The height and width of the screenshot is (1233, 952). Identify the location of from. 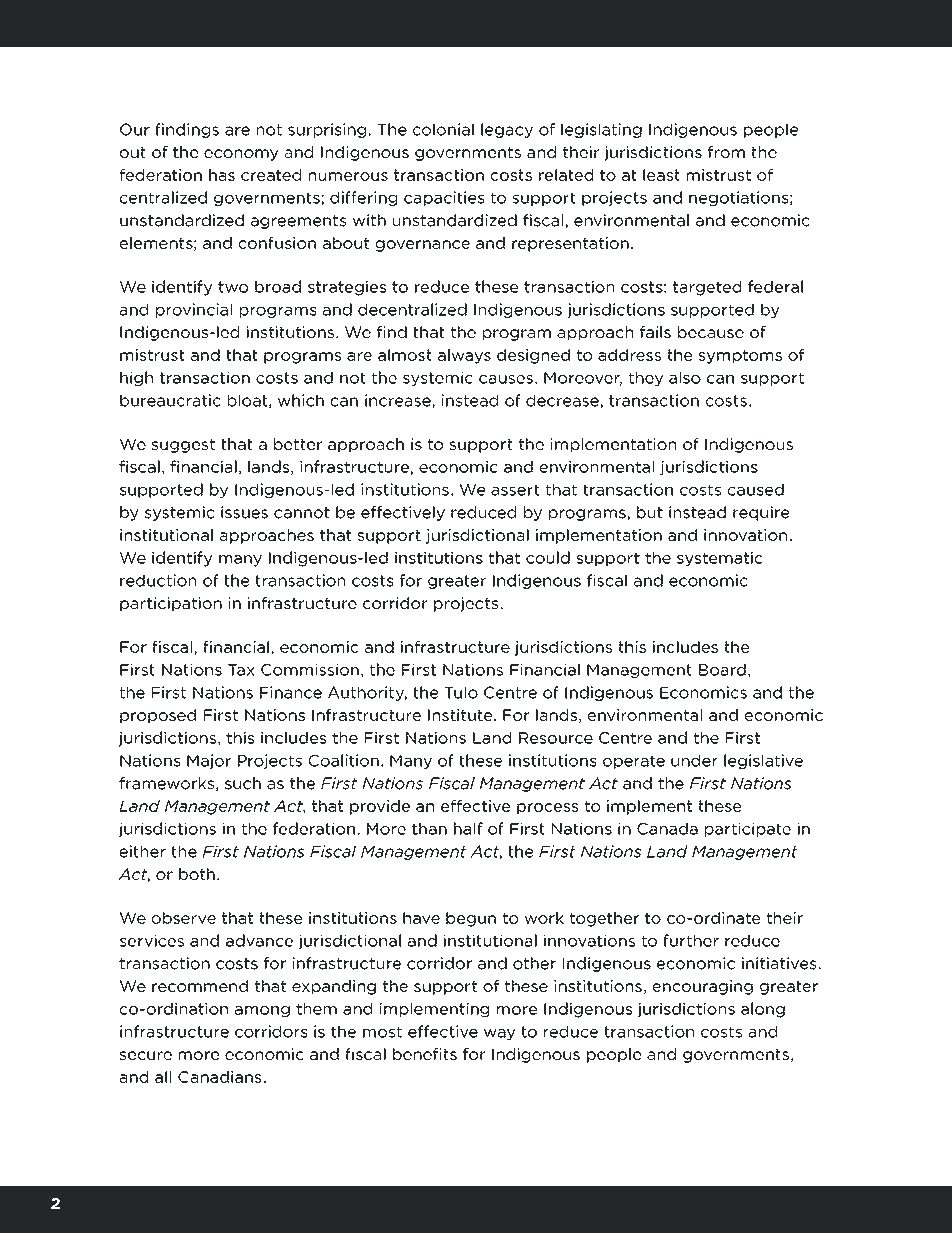
(726, 152).
